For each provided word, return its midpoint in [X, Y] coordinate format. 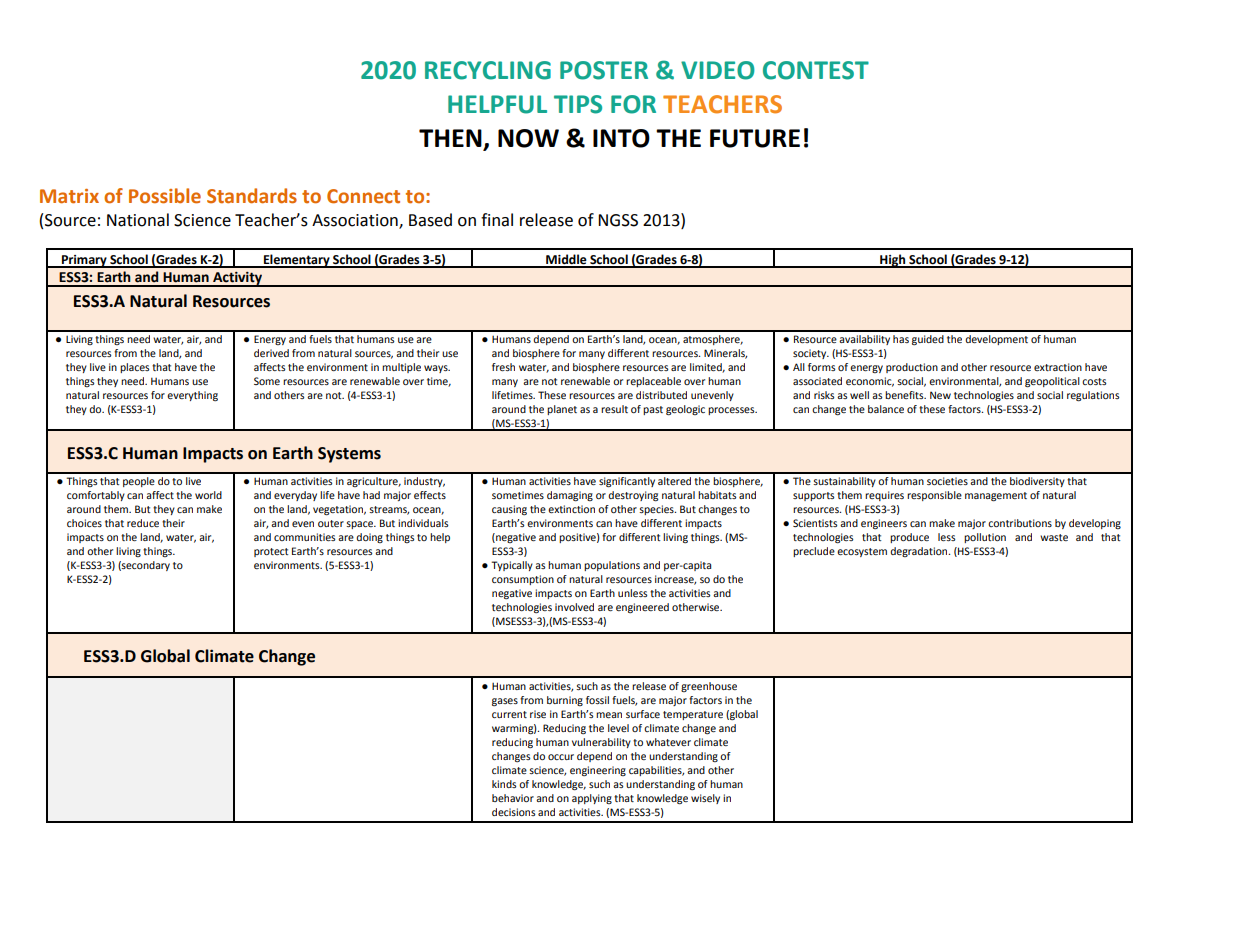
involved [574, 607]
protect [271, 552]
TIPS [578, 104]
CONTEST [816, 70]
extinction [571, 509]
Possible [165, 196]
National [138, 220]
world [208, 495]
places [134, 368]
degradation [920, 552]
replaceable [653, 382]
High [893, 261]
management [996, 497]
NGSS [618, 220]
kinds [504, 784]
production [912, 368]
